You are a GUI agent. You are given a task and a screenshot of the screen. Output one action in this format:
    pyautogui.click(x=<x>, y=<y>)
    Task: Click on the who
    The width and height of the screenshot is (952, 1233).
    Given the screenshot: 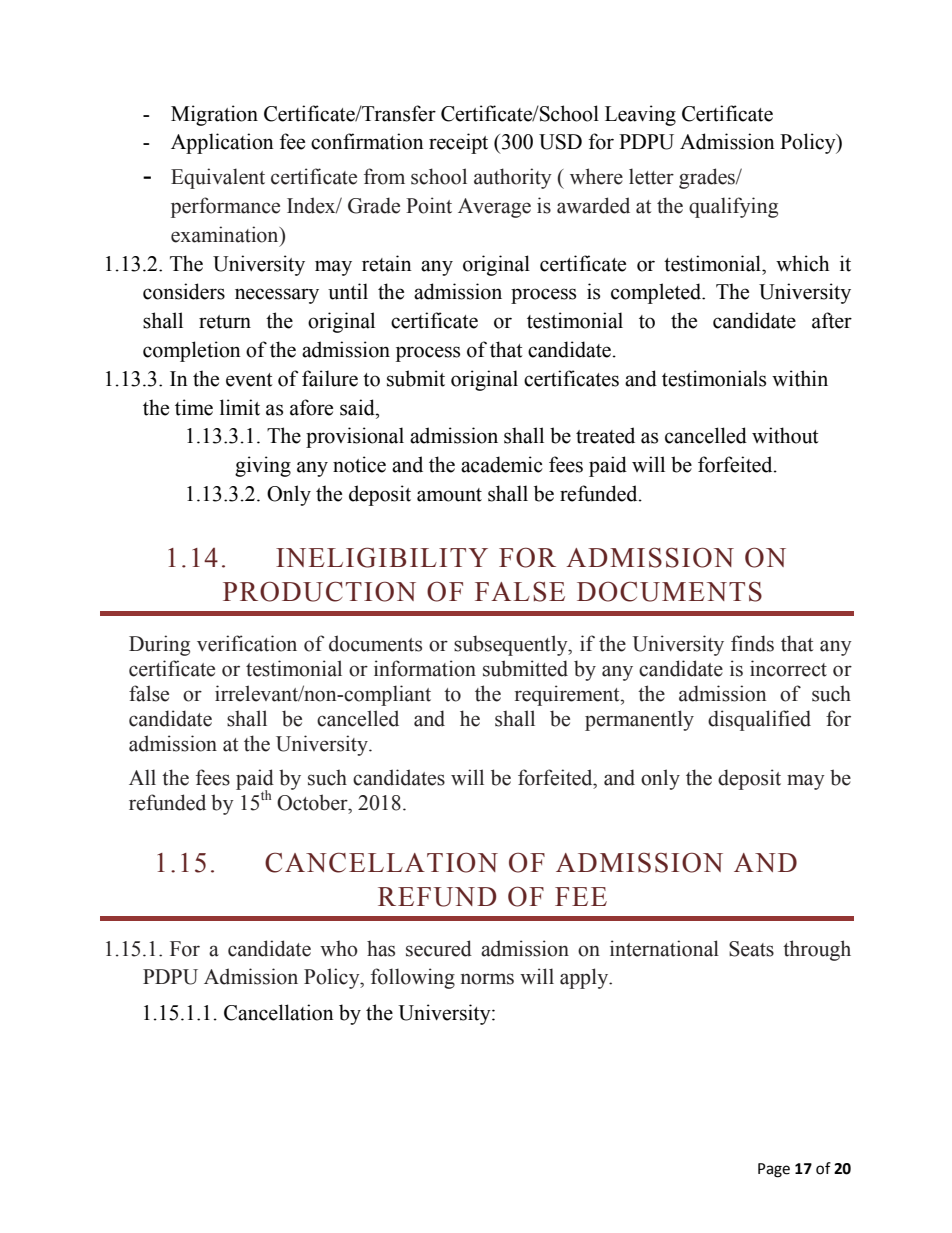 What is the action you would take?
    pyautogui.click(x=339, y=948)
